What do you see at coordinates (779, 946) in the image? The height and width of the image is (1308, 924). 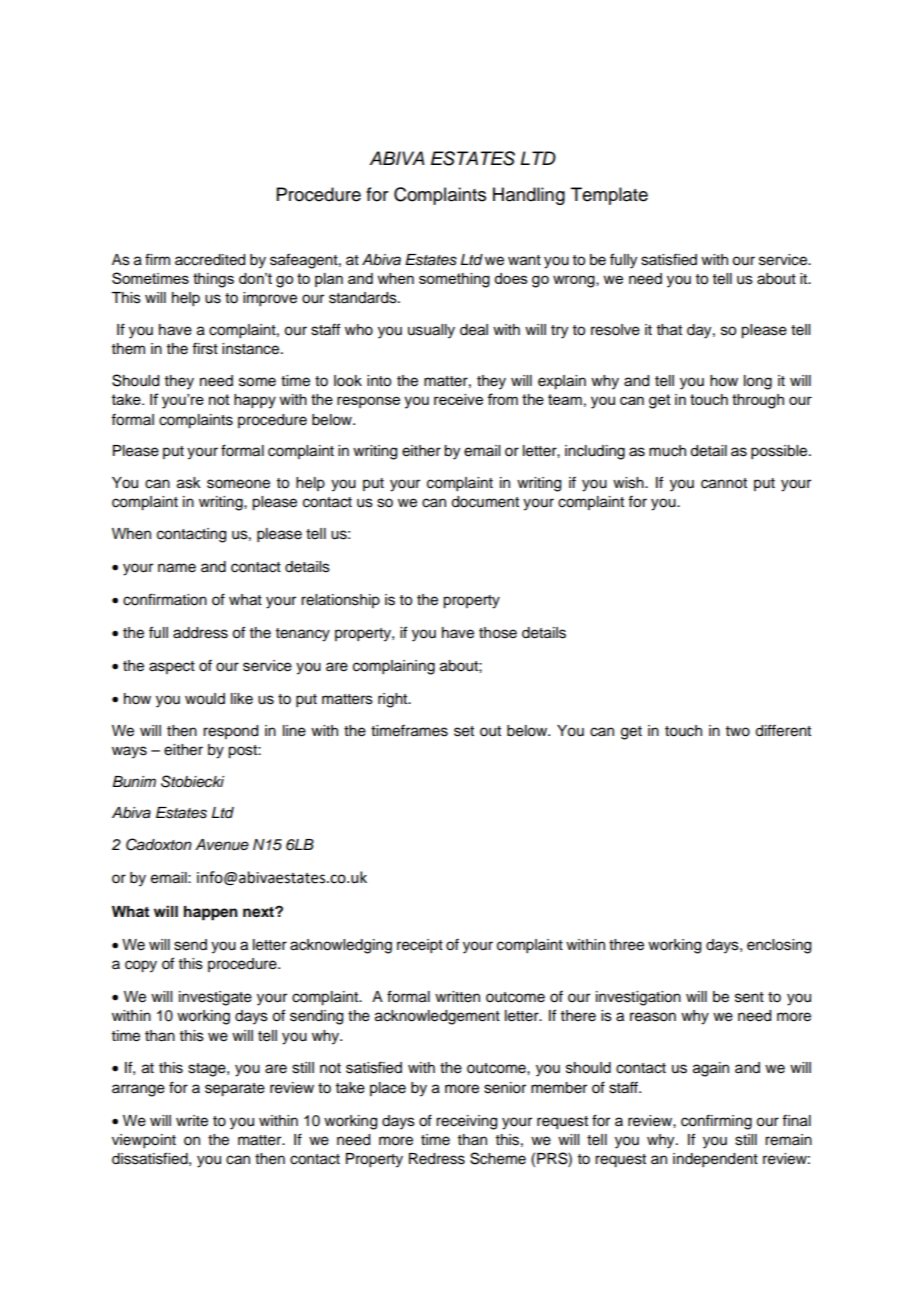 I see `enclosing` at bounding box center [779, 946].
